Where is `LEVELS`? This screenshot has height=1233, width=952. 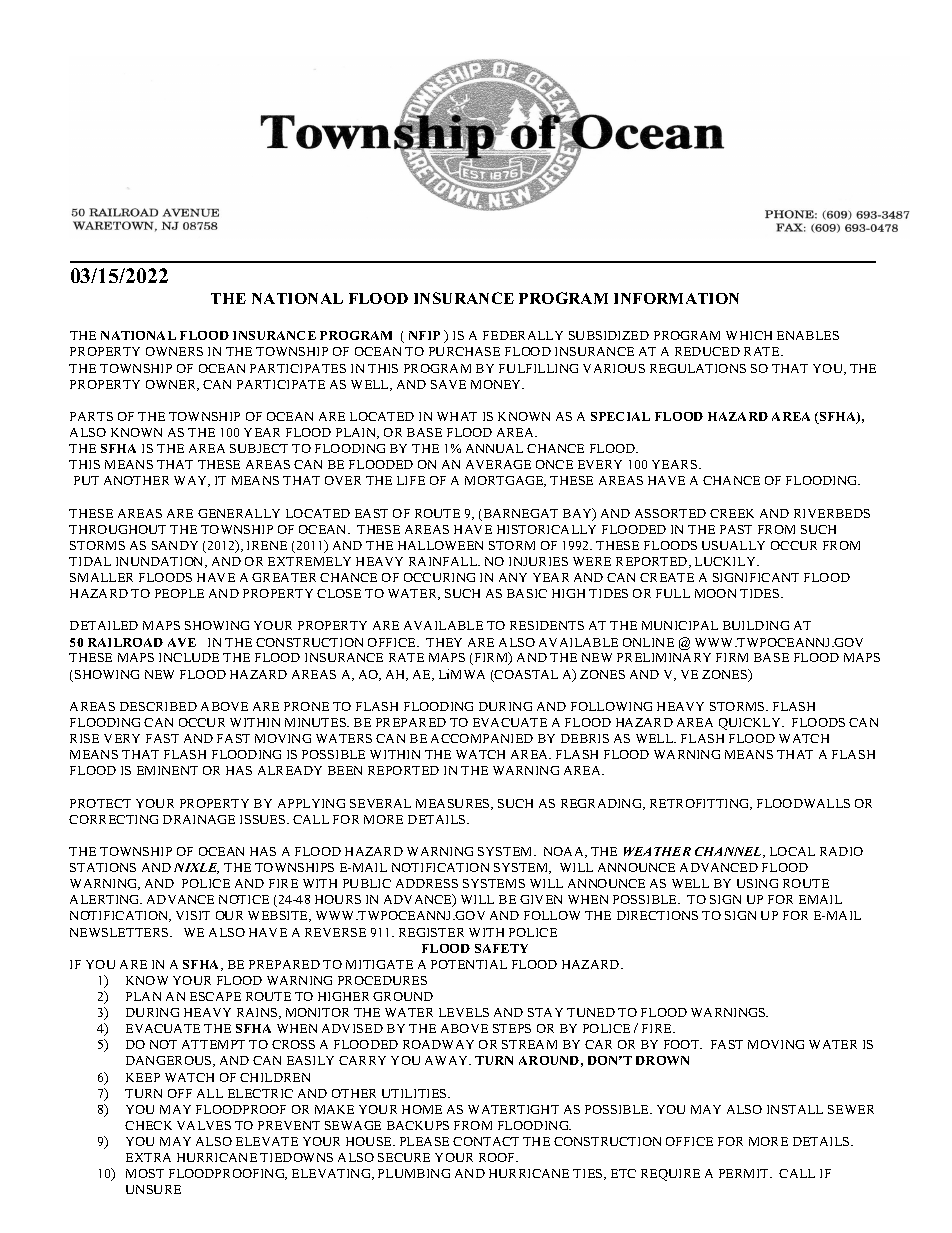 LEVELS is located at coordinates (464, 1012).
